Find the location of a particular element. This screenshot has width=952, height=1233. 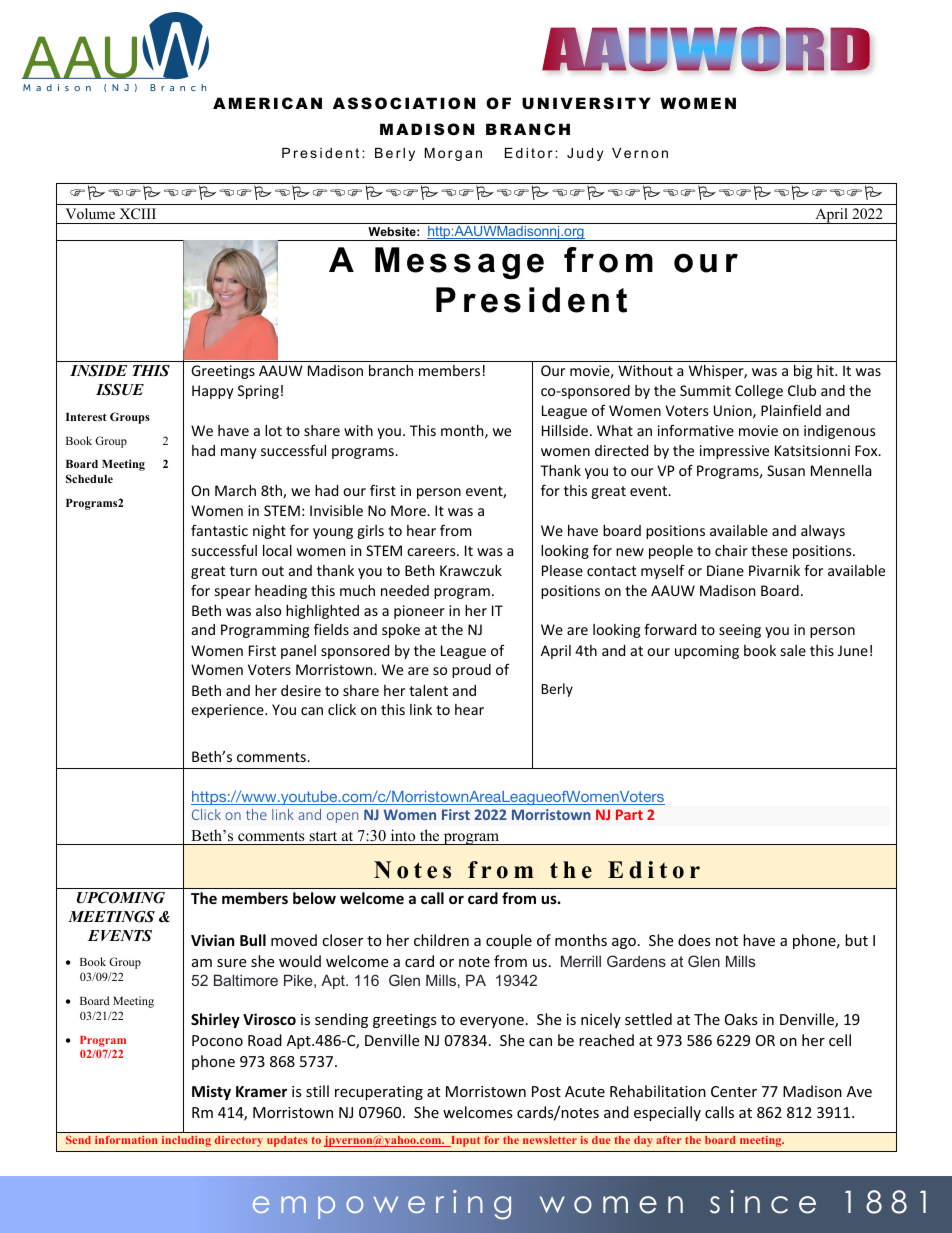

Message is located at coordinates (459, 263).
